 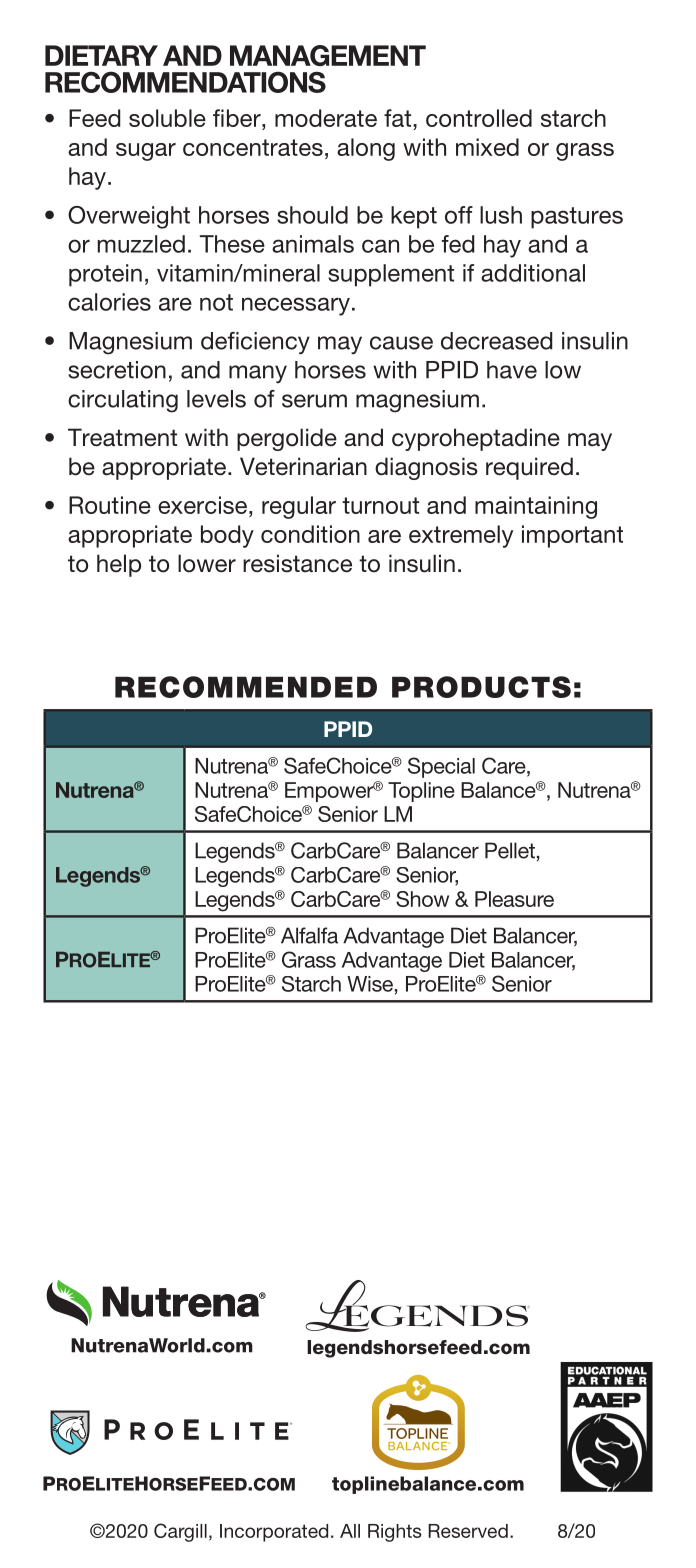 I want to click on controlled, so click(x=479, y=118).
